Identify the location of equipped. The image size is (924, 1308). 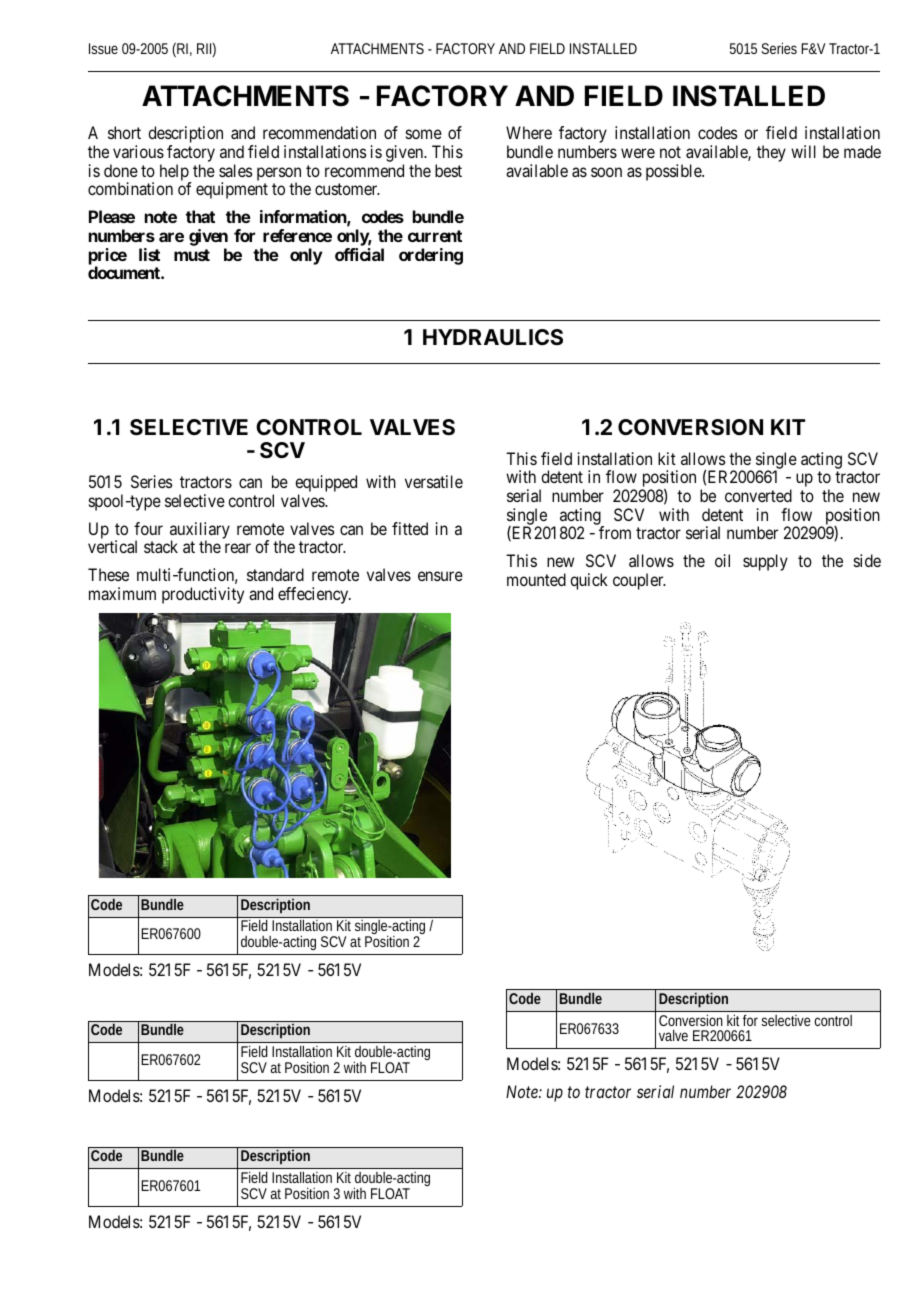
(326, 485).
